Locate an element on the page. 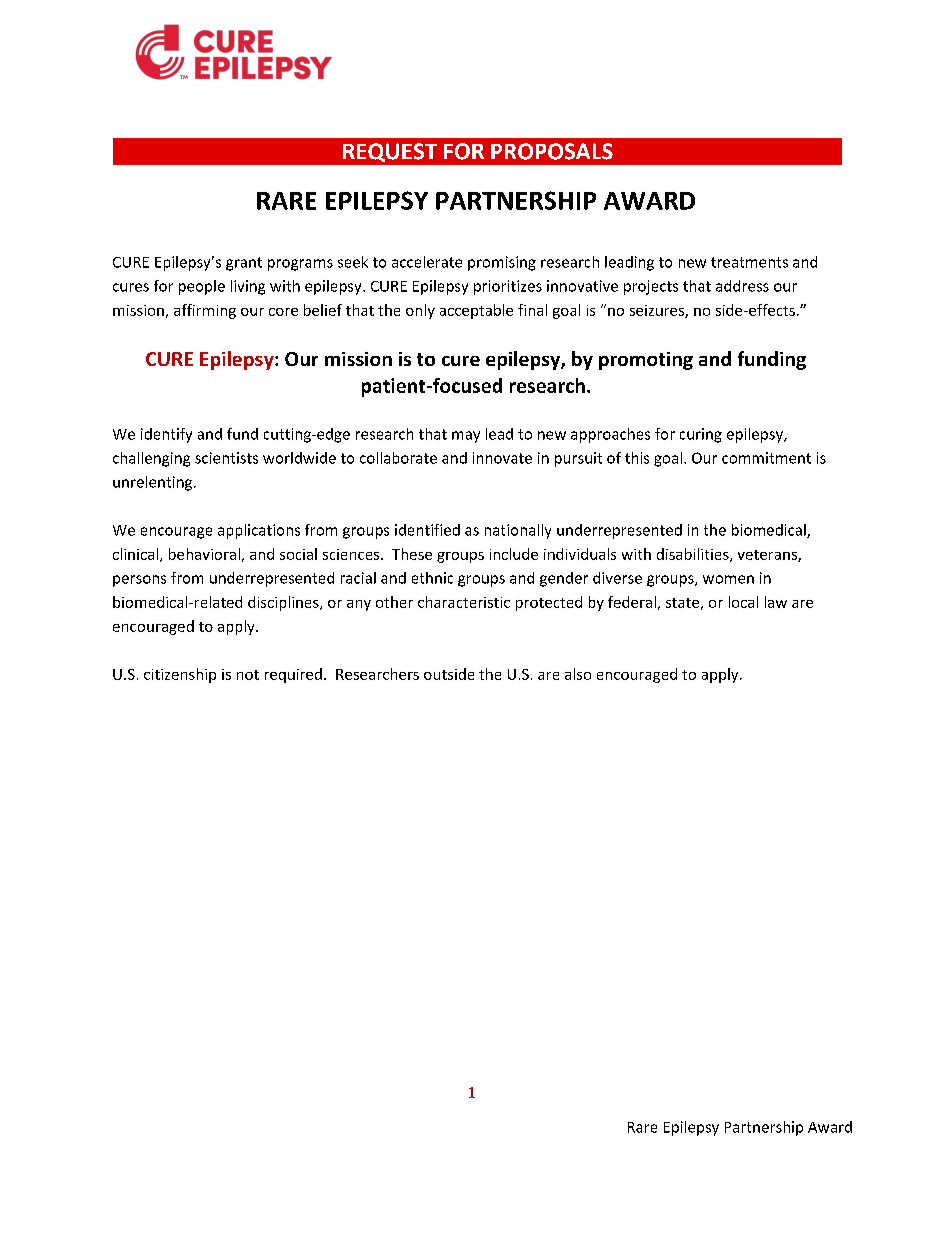 The height and width of the document is (1233, 952). REQUEST is located at coordinates (390, 152).
